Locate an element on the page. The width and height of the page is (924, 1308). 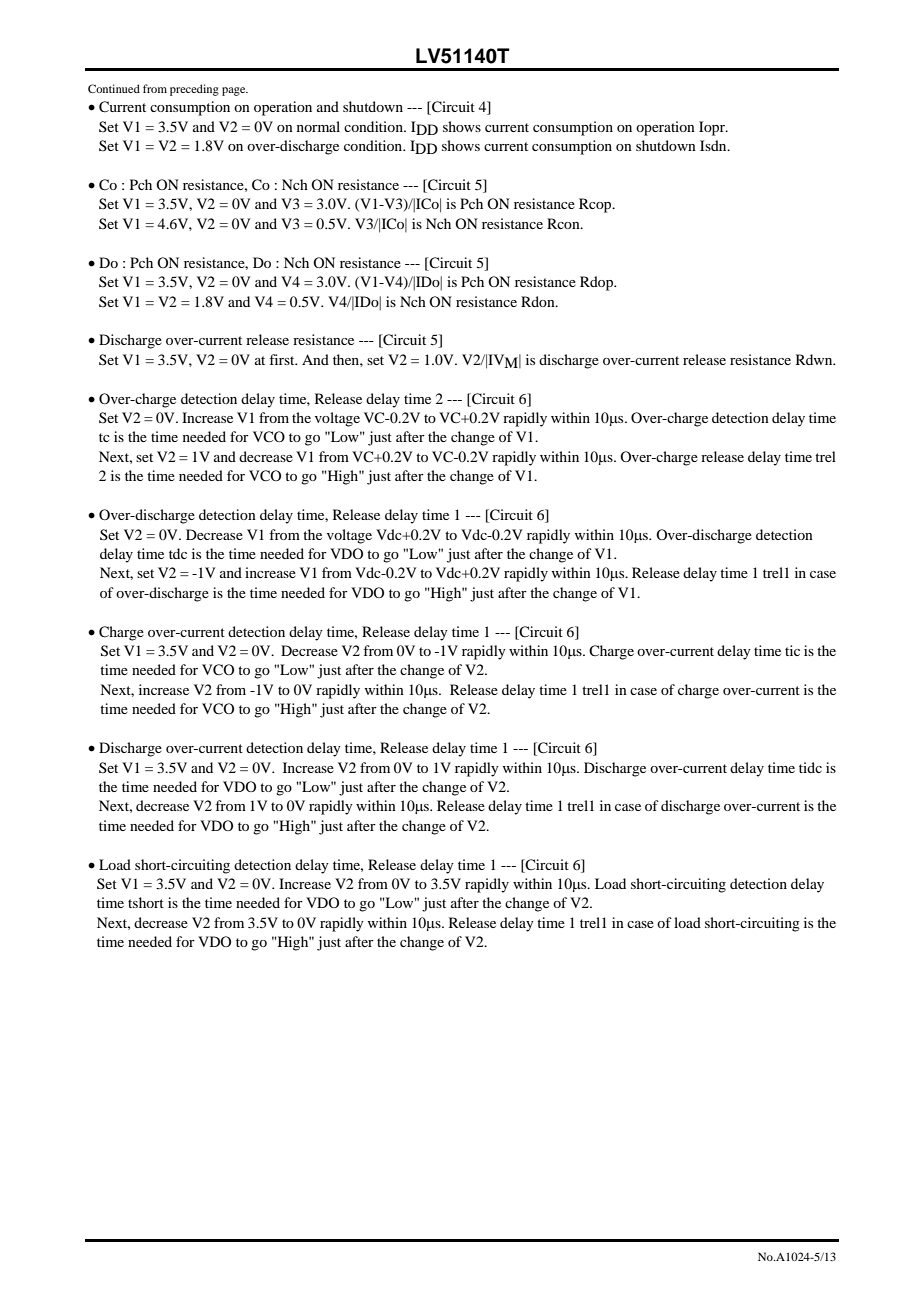
page is located at coordinates (235, 91).
